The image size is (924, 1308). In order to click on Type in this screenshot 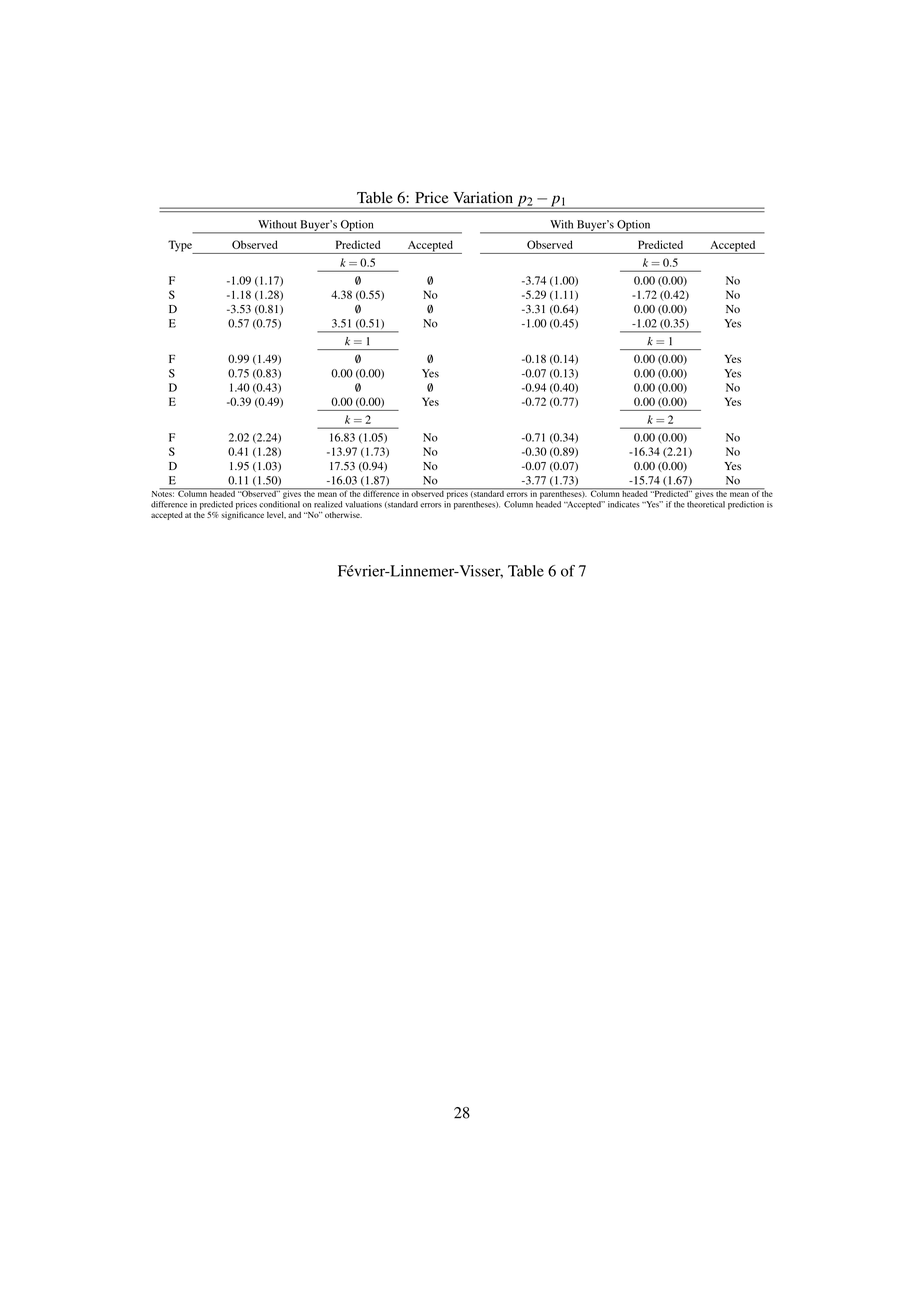, I will do `click(181, 247)`.
